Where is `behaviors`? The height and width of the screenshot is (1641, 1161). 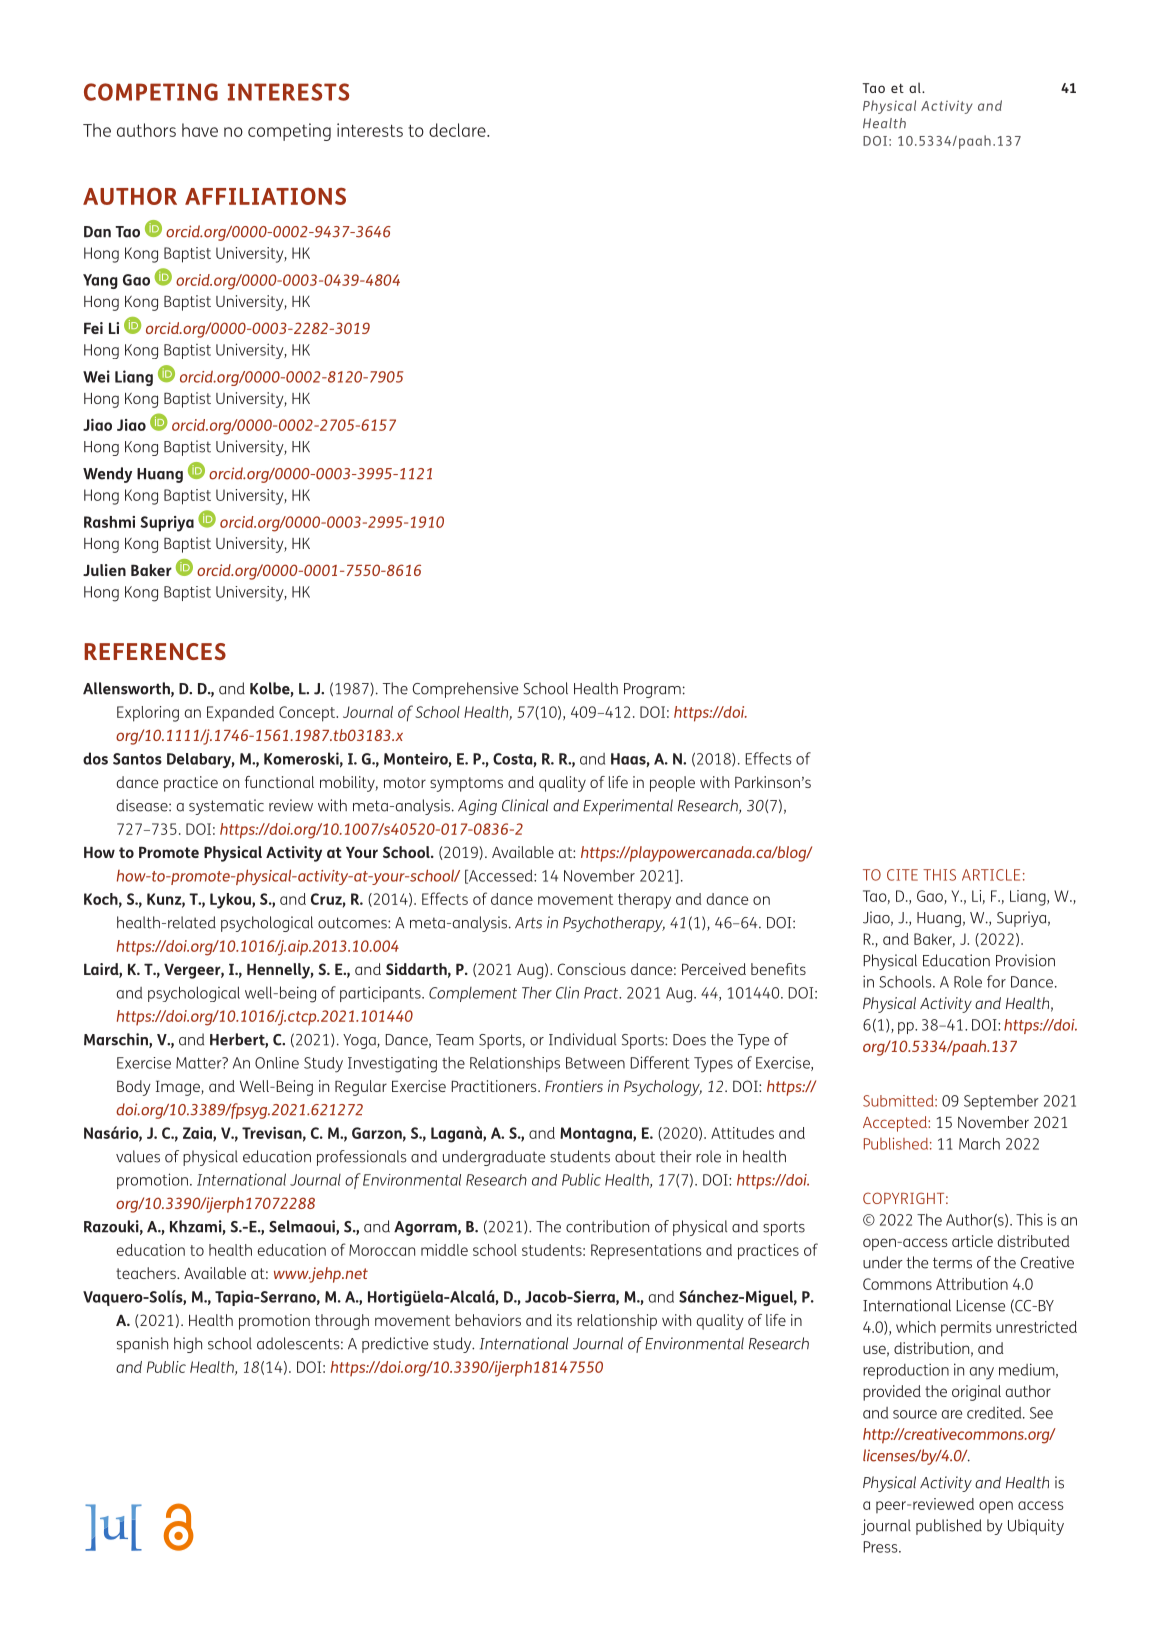
behaviors is located at coordinates (488, 1320).
